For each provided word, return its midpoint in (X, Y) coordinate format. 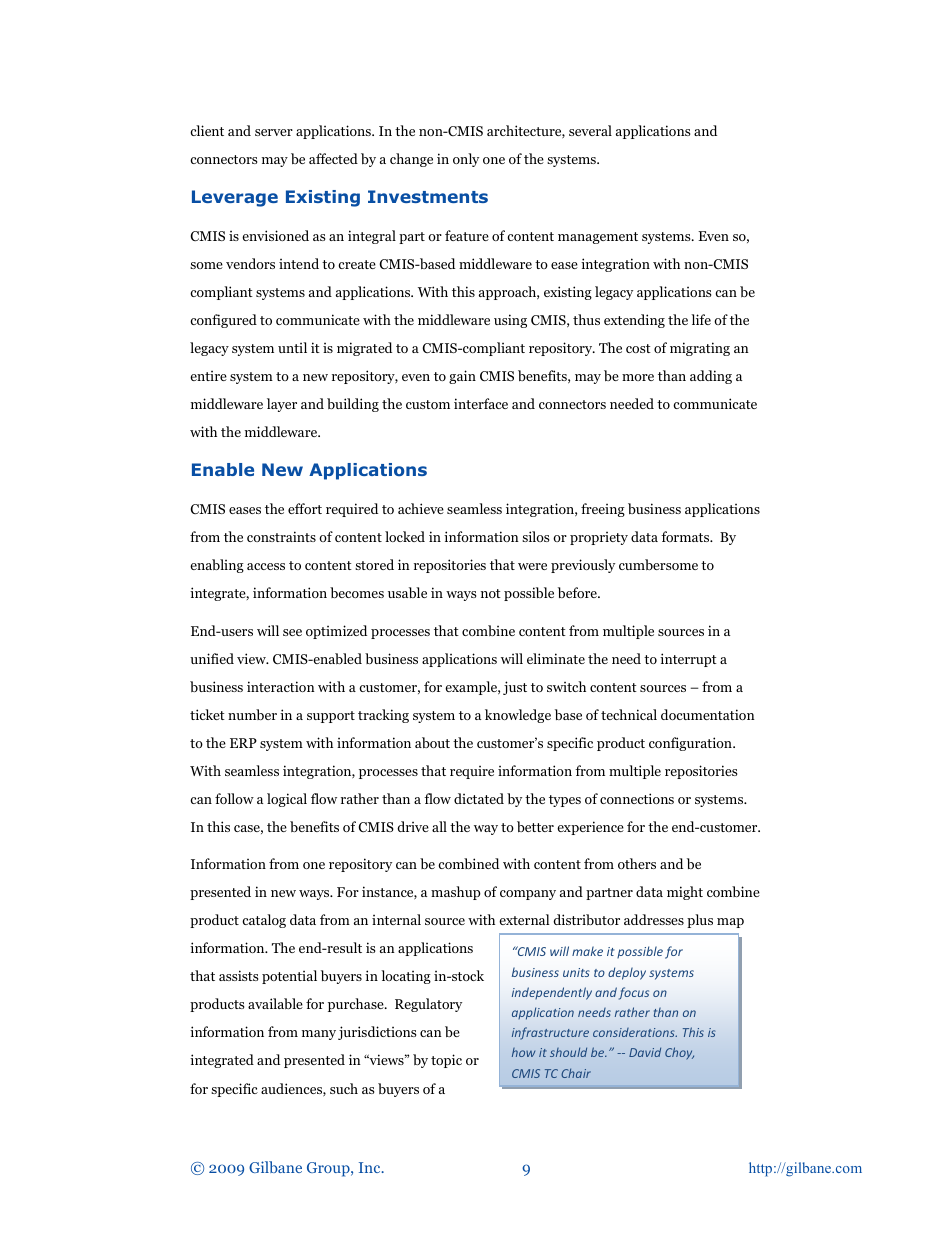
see (292, 632)
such (344, 1088)
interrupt (688, 660)
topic (446, 1061)
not (491, 593)
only (466, 160)
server (274, 132)
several (590, 130)
